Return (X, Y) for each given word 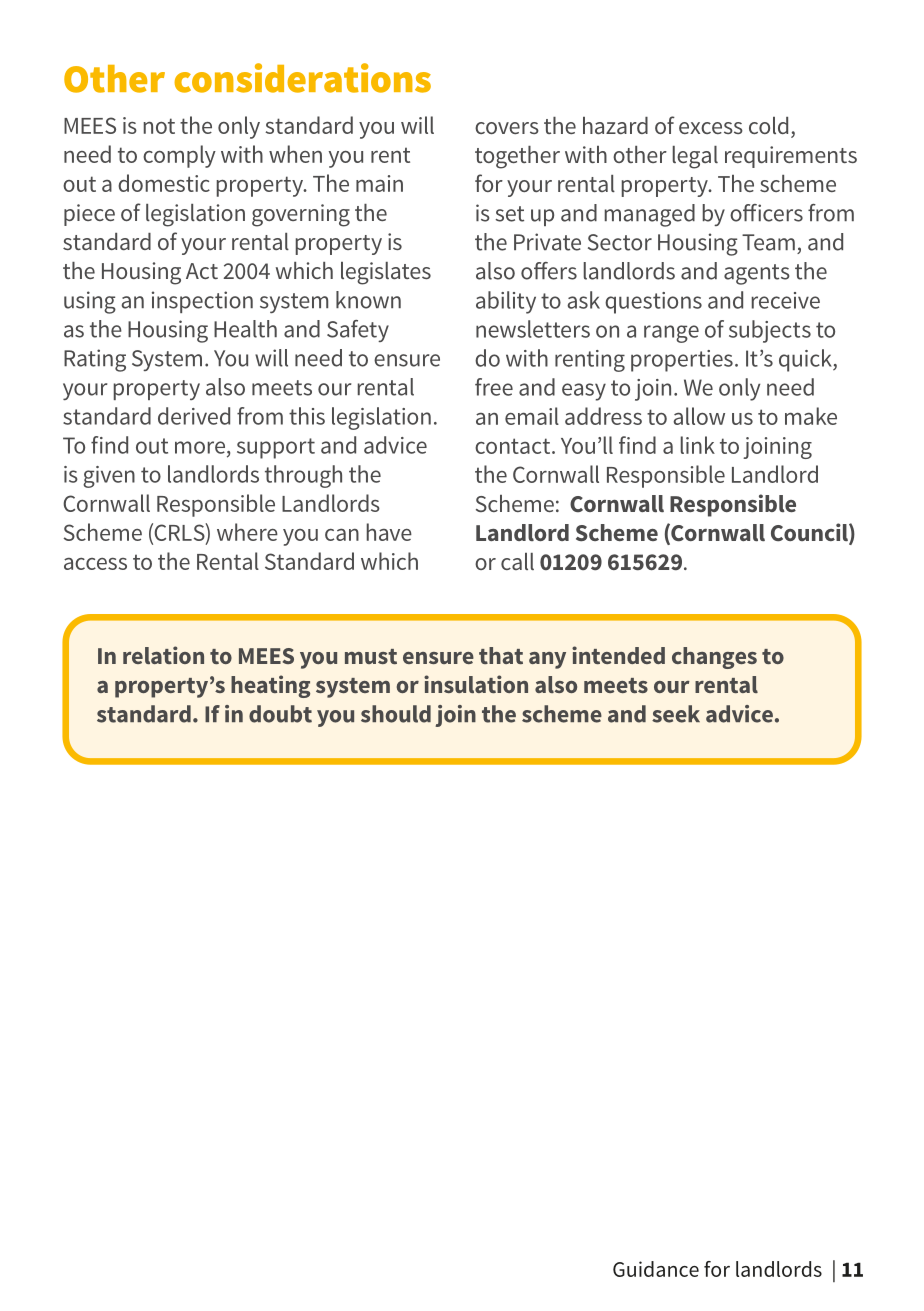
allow (699, 416)
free (494, 387)
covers (507, 128)
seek (676, 714)
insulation (476, 684)
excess (711, 128)
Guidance (656, 1269)
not (159, 126)
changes (714, 658)
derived (194, 416)
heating (270, 686)
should (396, 714)
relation (163, 655)
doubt (280, 714)
